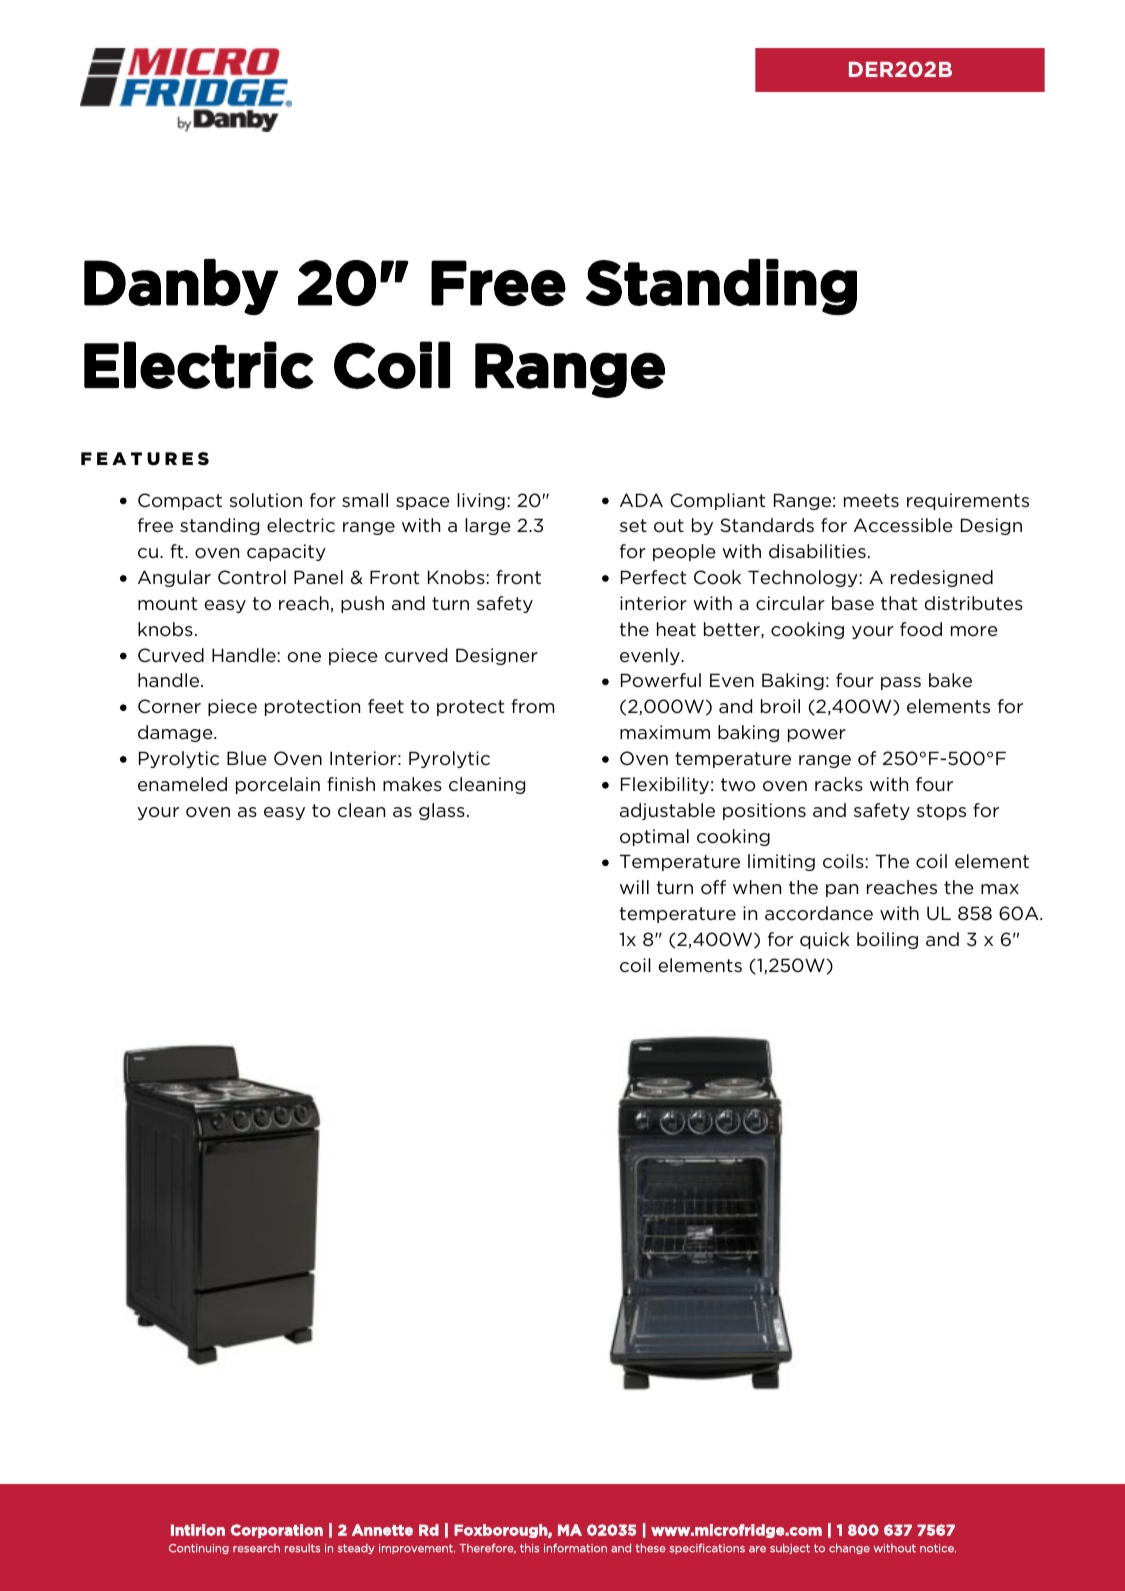  I want to click on Corporation, so click(276, 1531).
